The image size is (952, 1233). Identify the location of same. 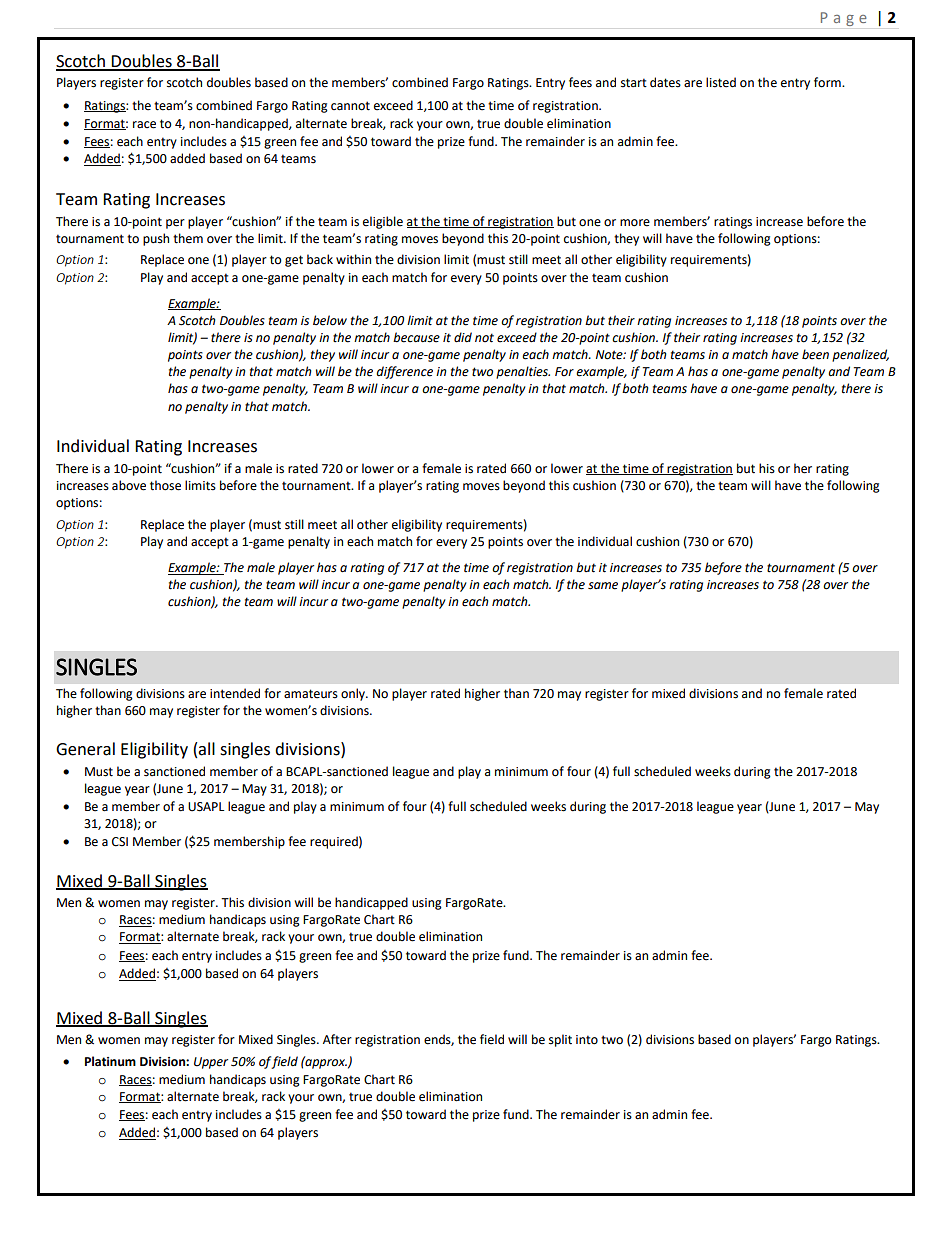
(603, 586).
